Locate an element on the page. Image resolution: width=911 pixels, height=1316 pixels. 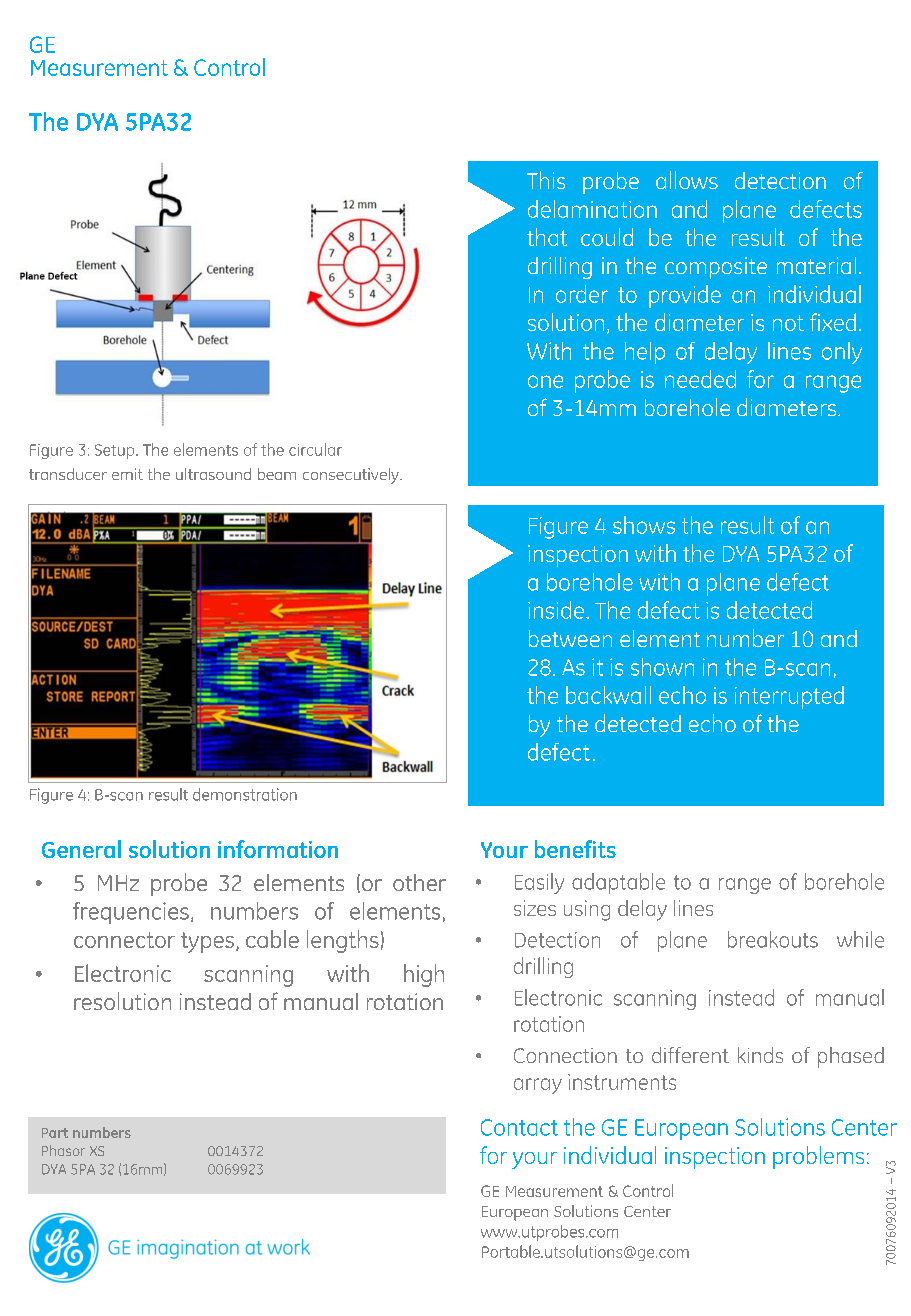
Contact is located at coordinates (519, 1127).
